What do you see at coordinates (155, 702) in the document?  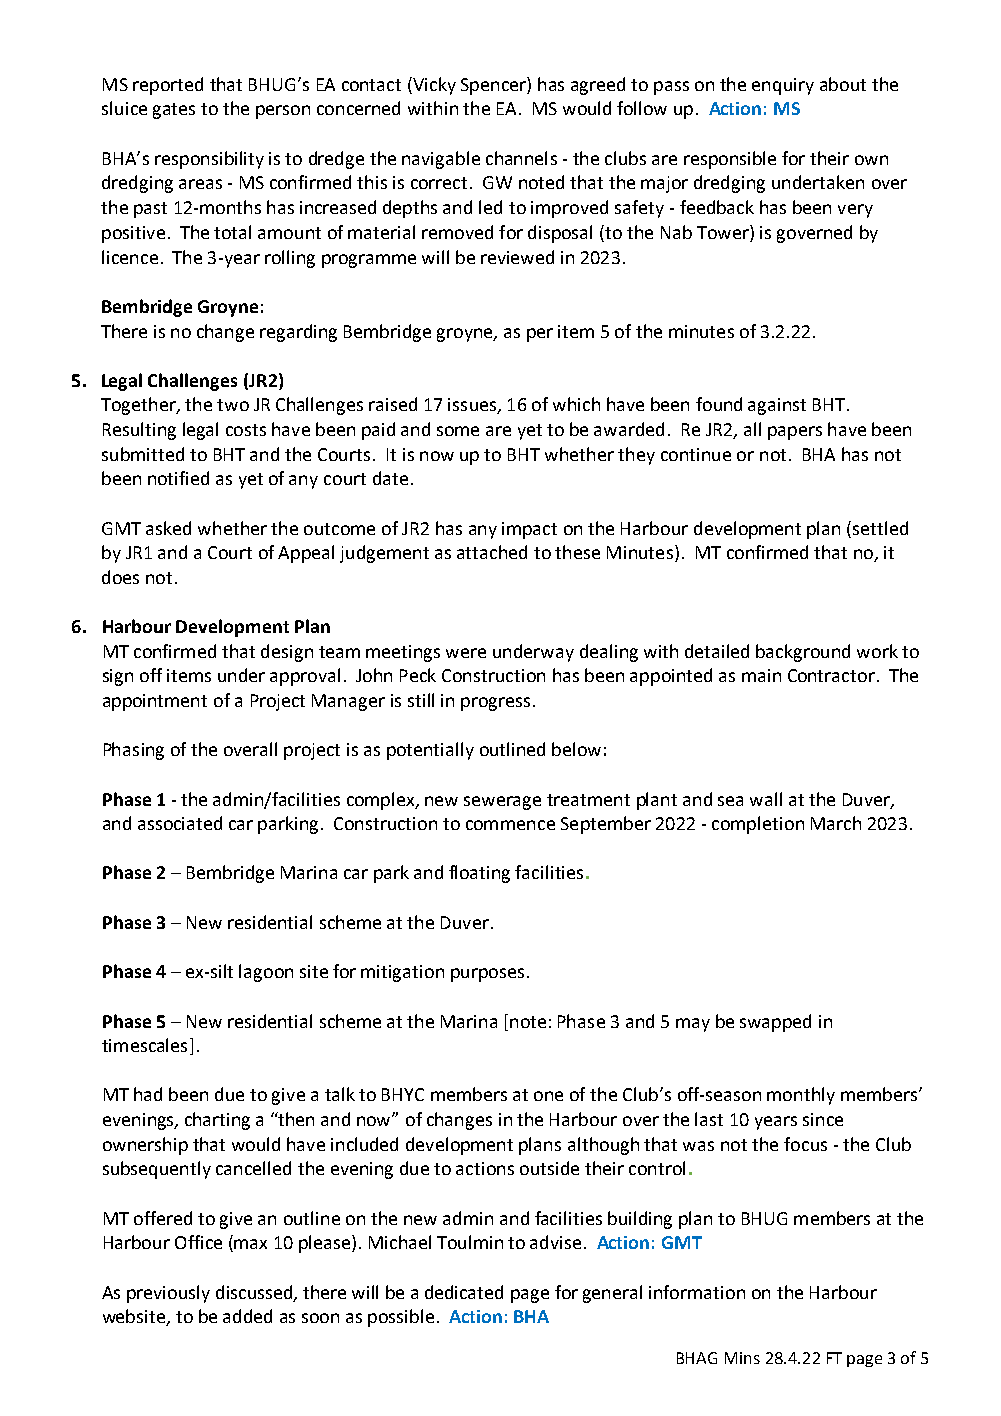 I see `appointment` at bounding box center [155, 702].
